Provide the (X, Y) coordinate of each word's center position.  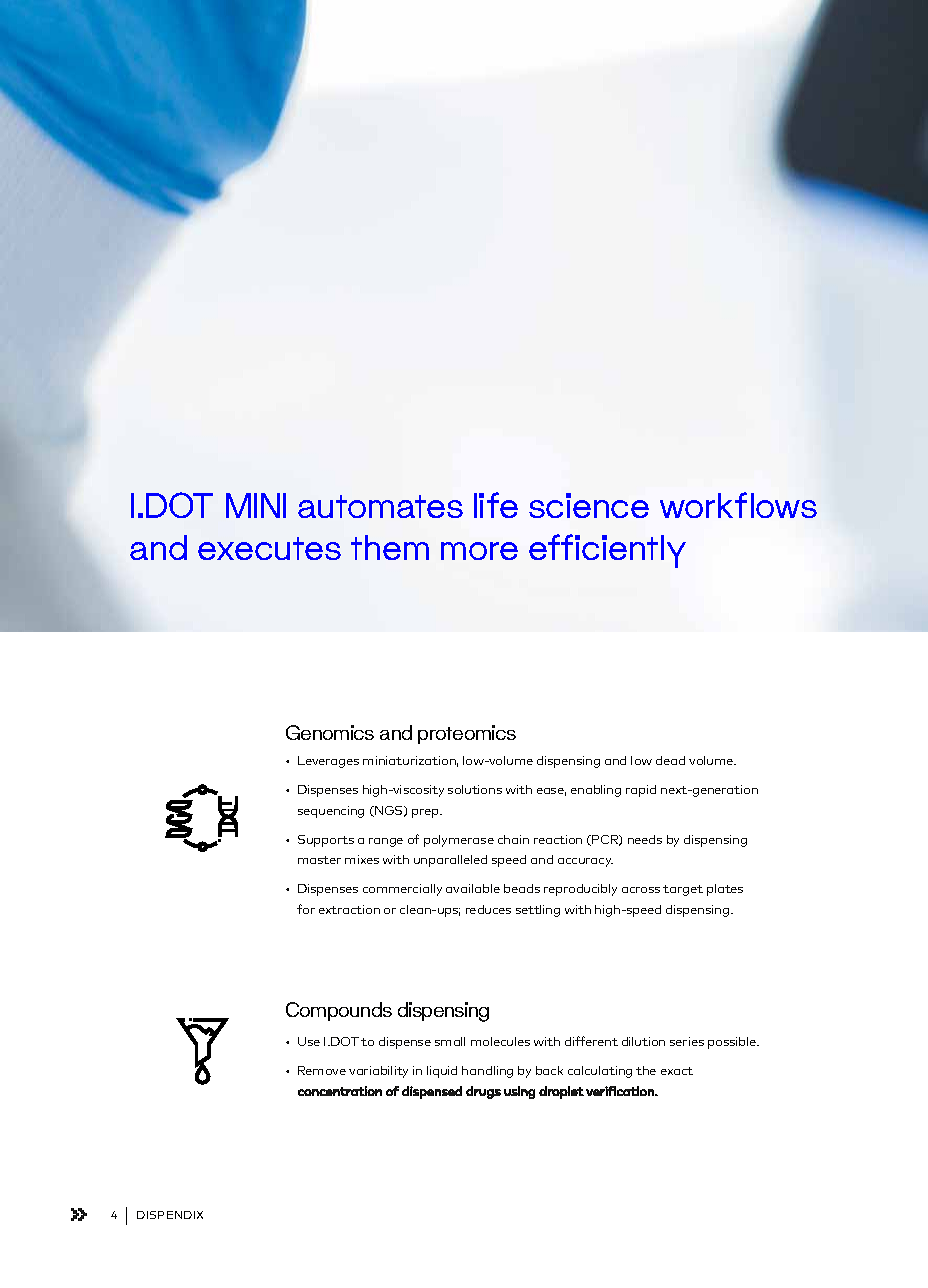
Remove (322, 1070)
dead (670, 760)
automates (380, 506)
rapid (641, 791)
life (496, 505)
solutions (475, 789)
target (683, 890)
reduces (488, 909)
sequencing (331, 812)
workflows (738, 505)
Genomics (330, 732)
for (306, 909)
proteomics (467, 734)
